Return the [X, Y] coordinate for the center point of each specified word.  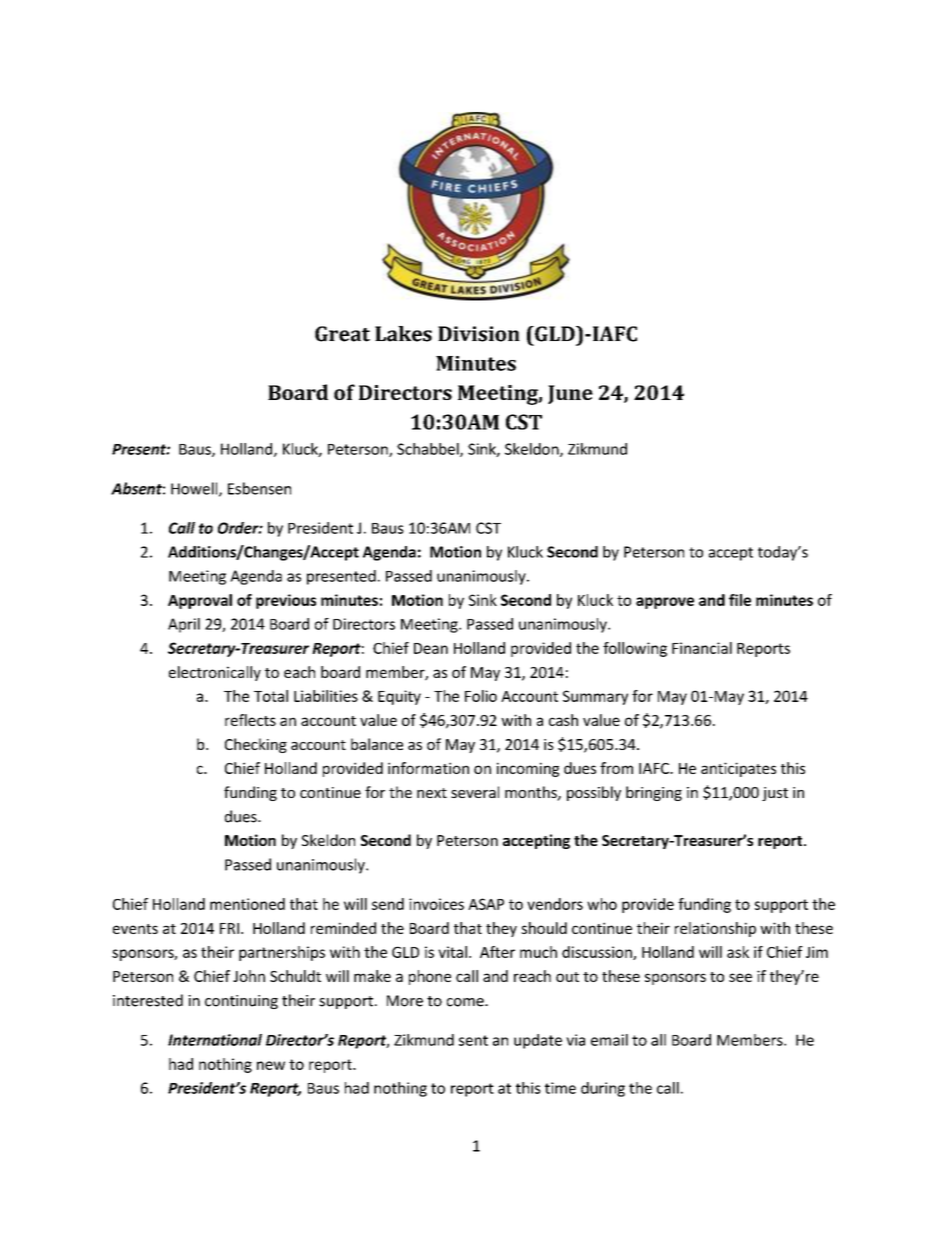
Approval [200, 601]
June [570, 394]
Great [342, 334]
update [538, 1041]
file [740, 600]
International [215, 1040]
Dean [431, 648]
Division [479, 334]
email [609, 1040]
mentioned [247, 904]
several [475, 792]
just [775, 794]
